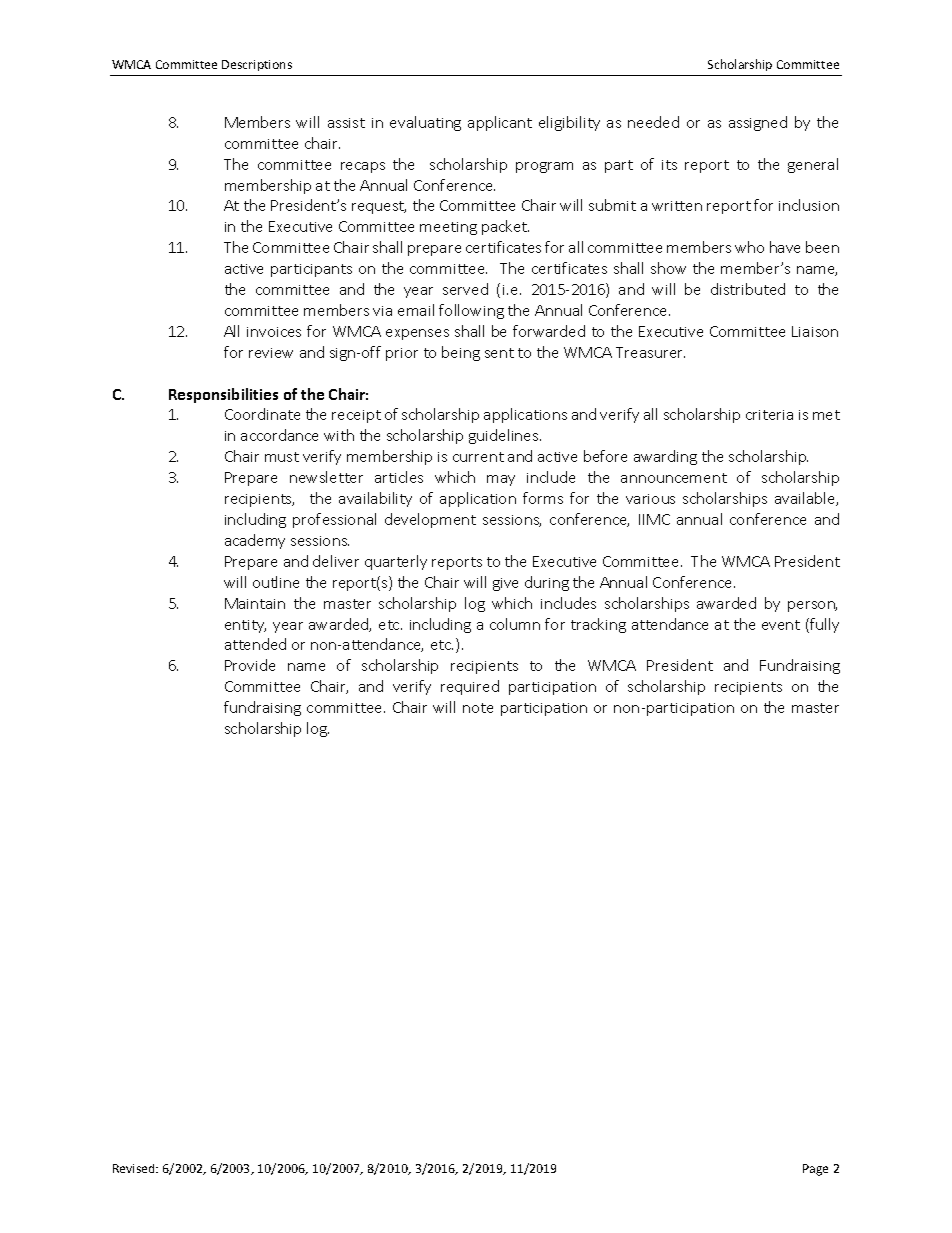 The width and height of the screenshot is (952, 1233). Describe the element at coordinates (135, 1168) in the screenshot. I see `Revised` at that location.
